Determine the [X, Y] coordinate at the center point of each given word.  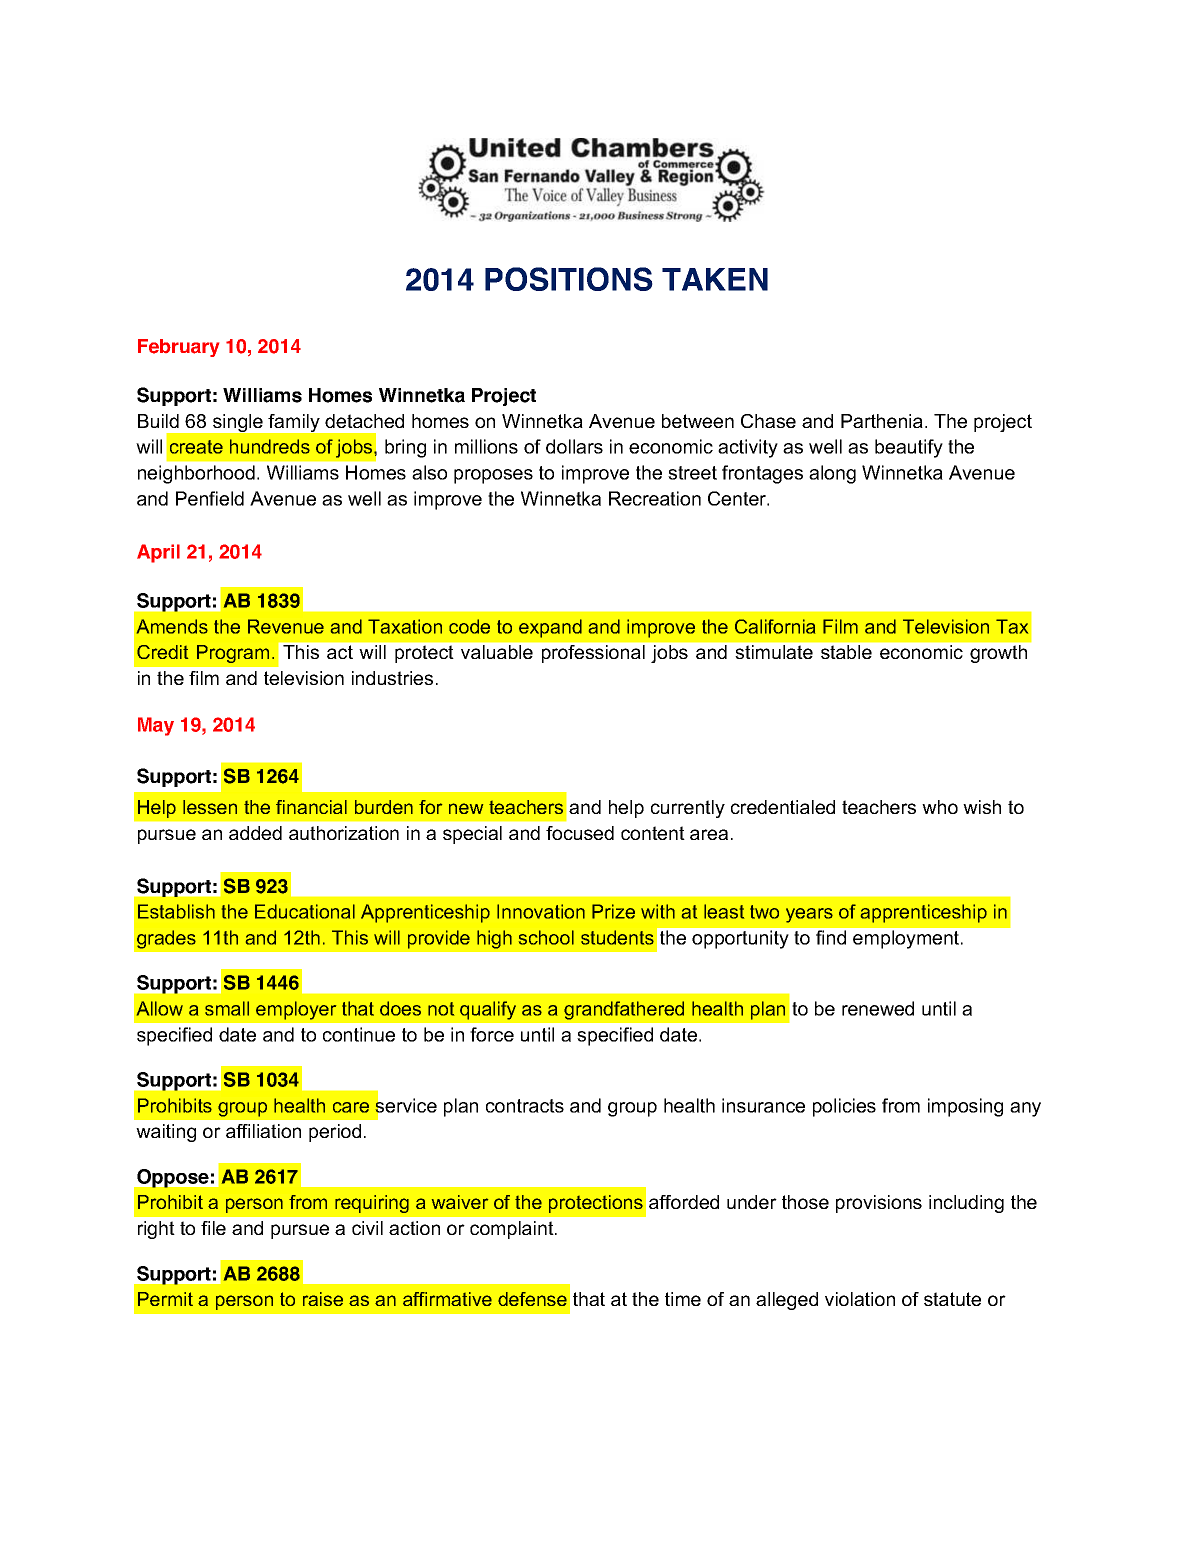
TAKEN [715, 279]
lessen [210, 807]
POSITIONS [569, 279]
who [940, 807]
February [178, 348]
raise [323, 1299]
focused [580, 833]
